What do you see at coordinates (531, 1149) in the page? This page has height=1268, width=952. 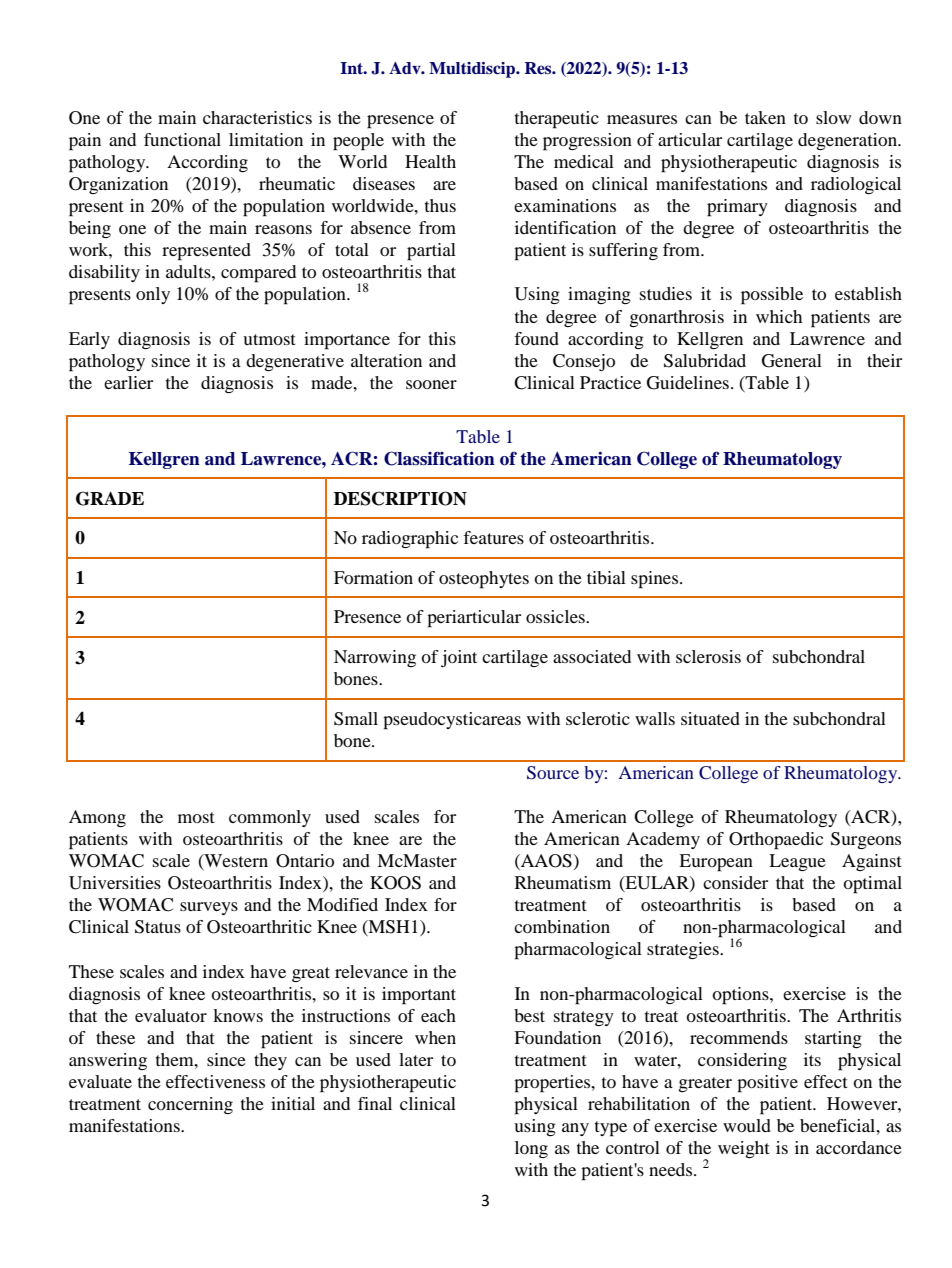 I see `long` at bounding box center [531, 1149].
